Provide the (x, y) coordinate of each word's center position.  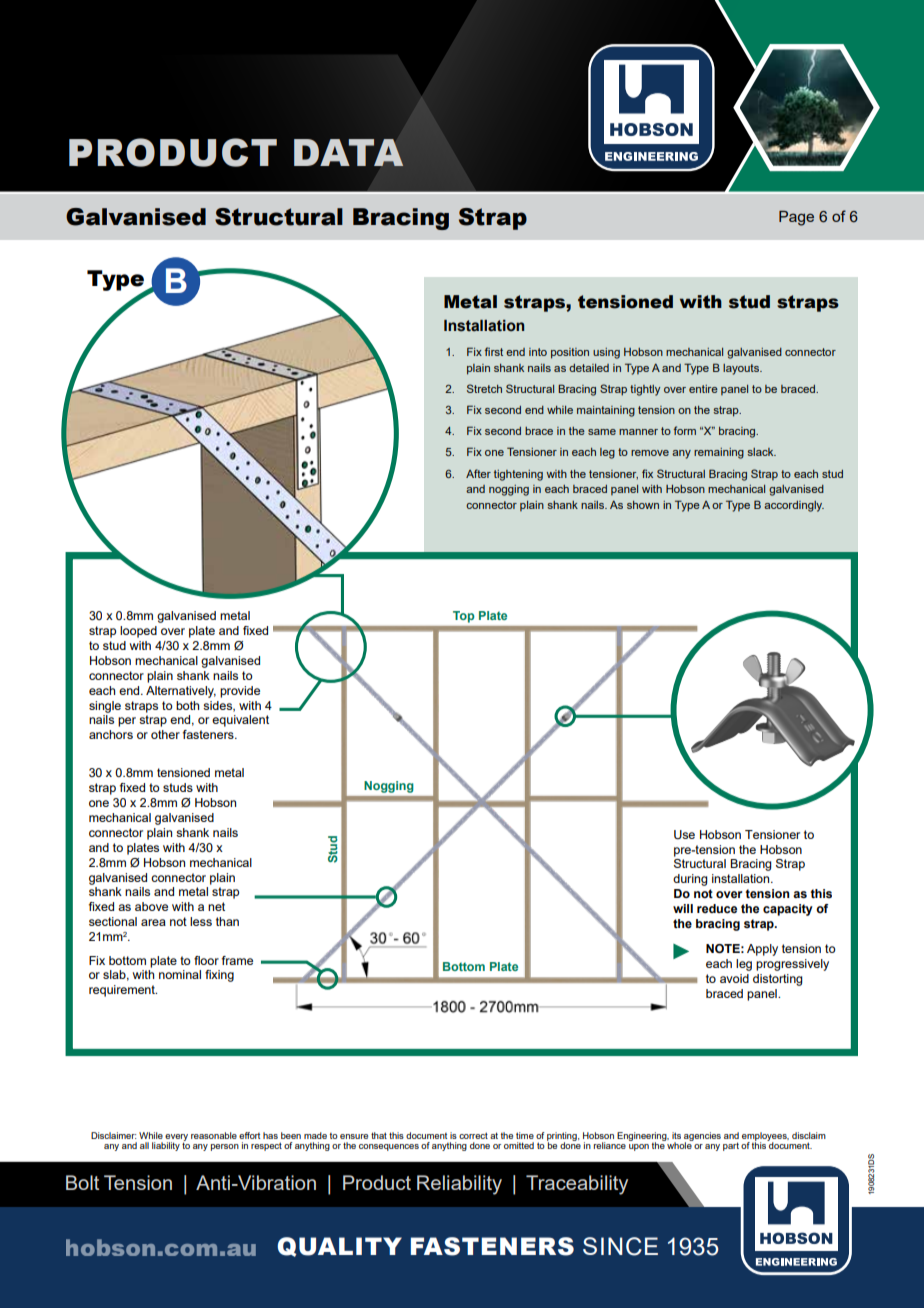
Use (684, 834)
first (494, 351)
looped (138, 632)
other (165, 734)
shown (643, 505)
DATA (349, 152)
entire (703, 389)
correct (473, 1135)
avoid (734, 978)
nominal (180, 974)
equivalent (240, 721)
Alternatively (181, 692)
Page (796, 218)
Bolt (82, 1182)
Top (463, 617)
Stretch (484, 388)
